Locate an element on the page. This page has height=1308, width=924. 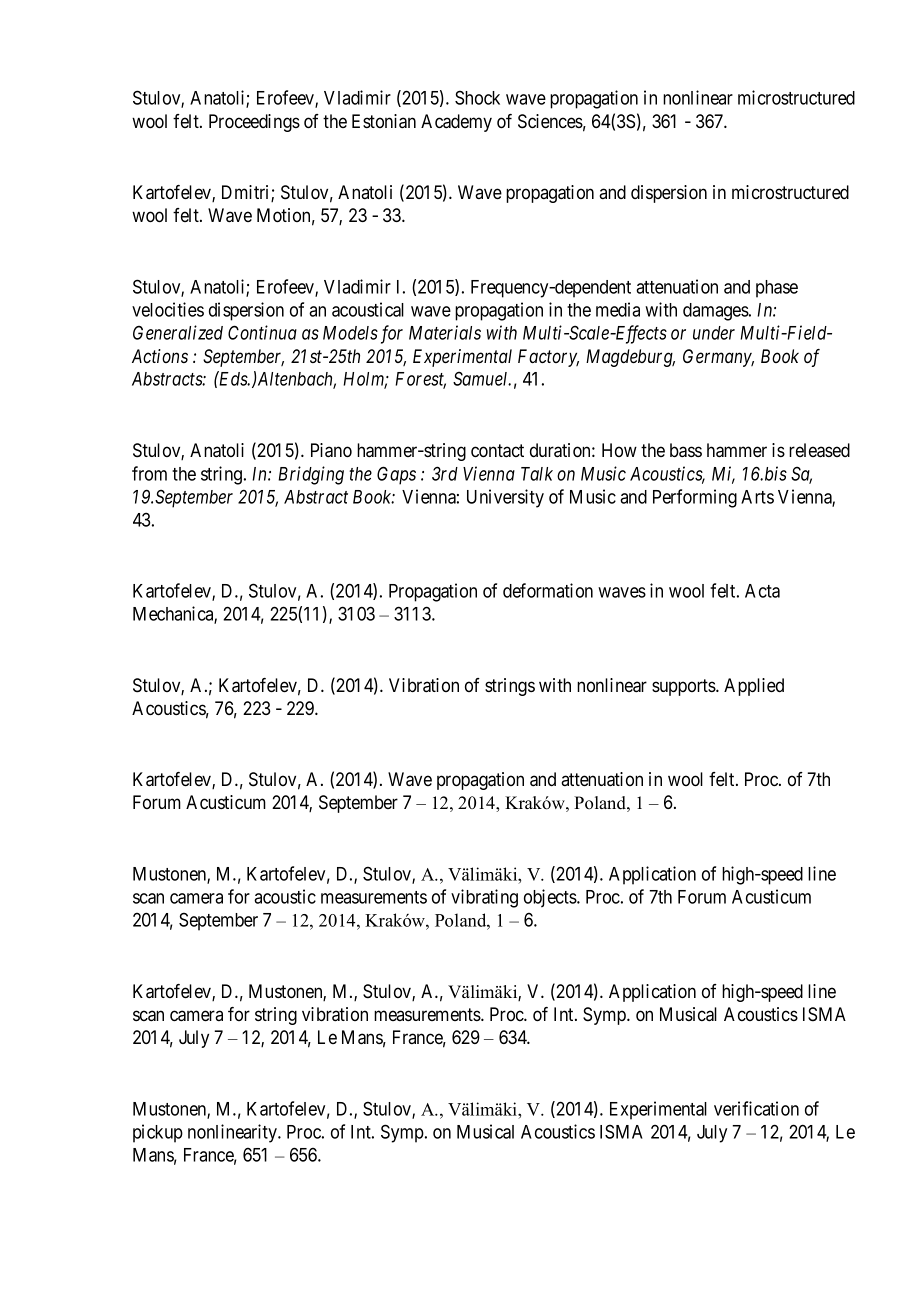
Applied is located at coordinates (754, 687).
